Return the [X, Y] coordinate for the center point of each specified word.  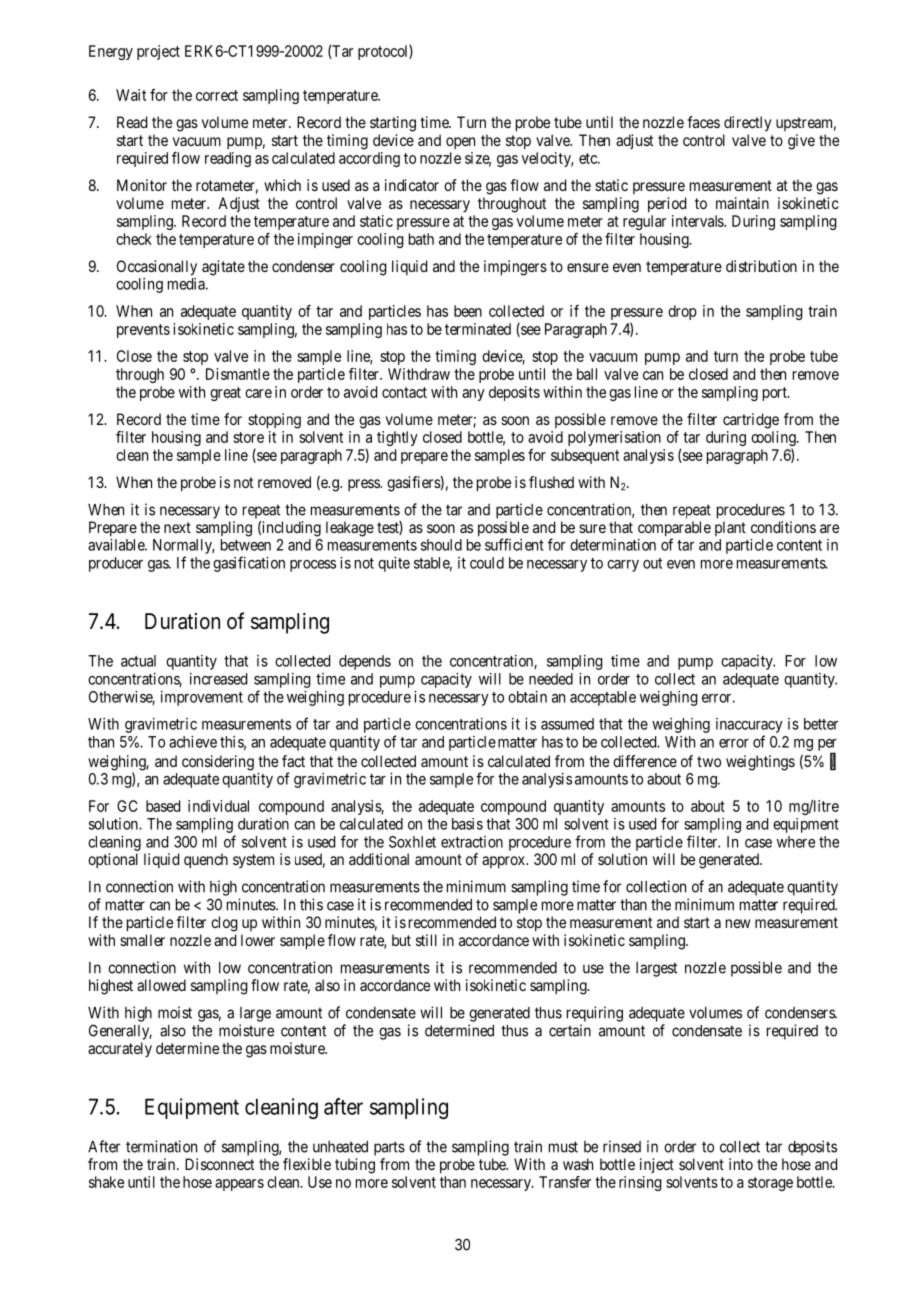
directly [748, 124]
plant [730, 528]
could [487, 563]
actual [138, 661]
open [460, 143]
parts [389, 1148]
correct [217, 95]
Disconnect [219, 1164]
